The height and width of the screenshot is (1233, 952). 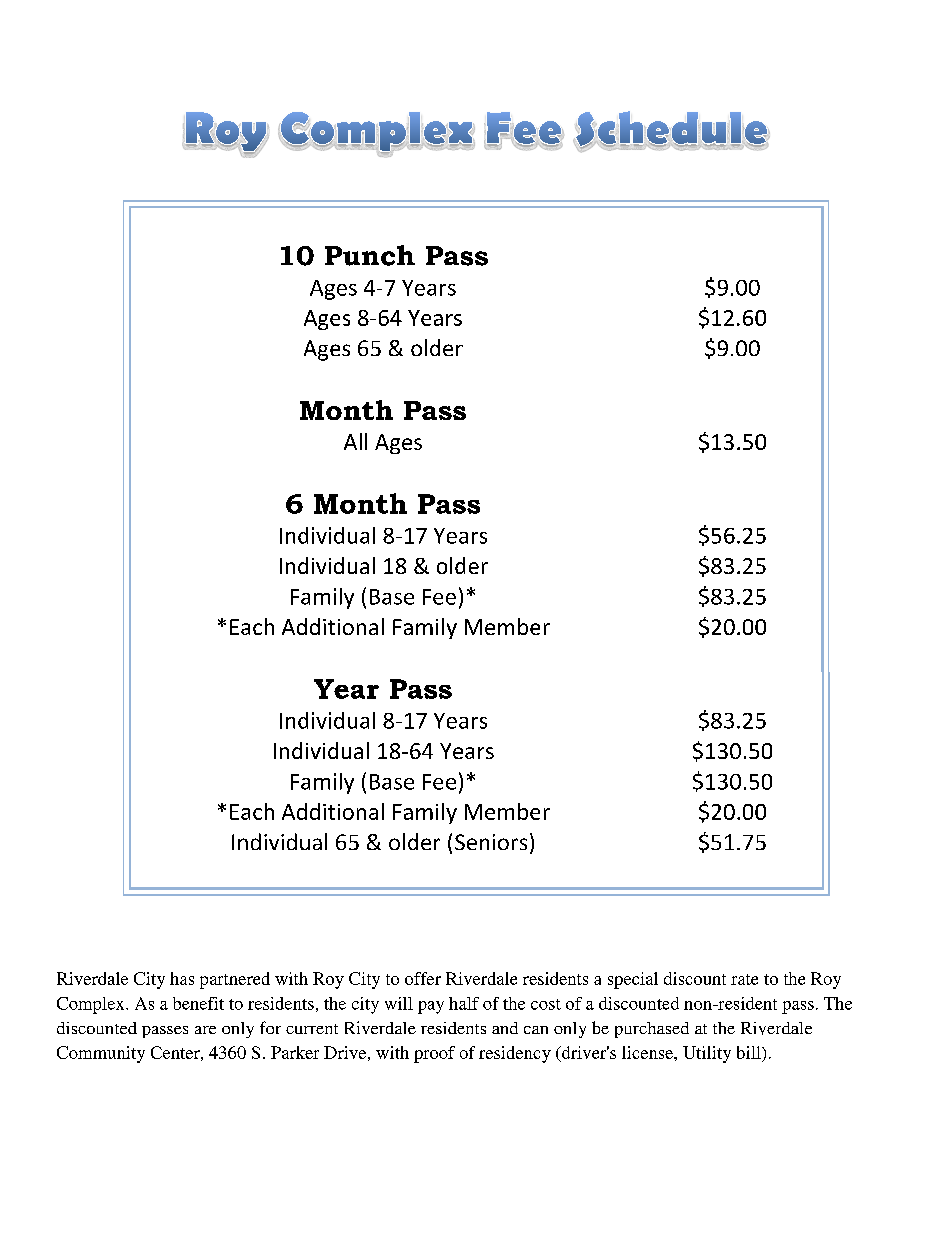 I want to click on special, so click(x=633, y=980).
